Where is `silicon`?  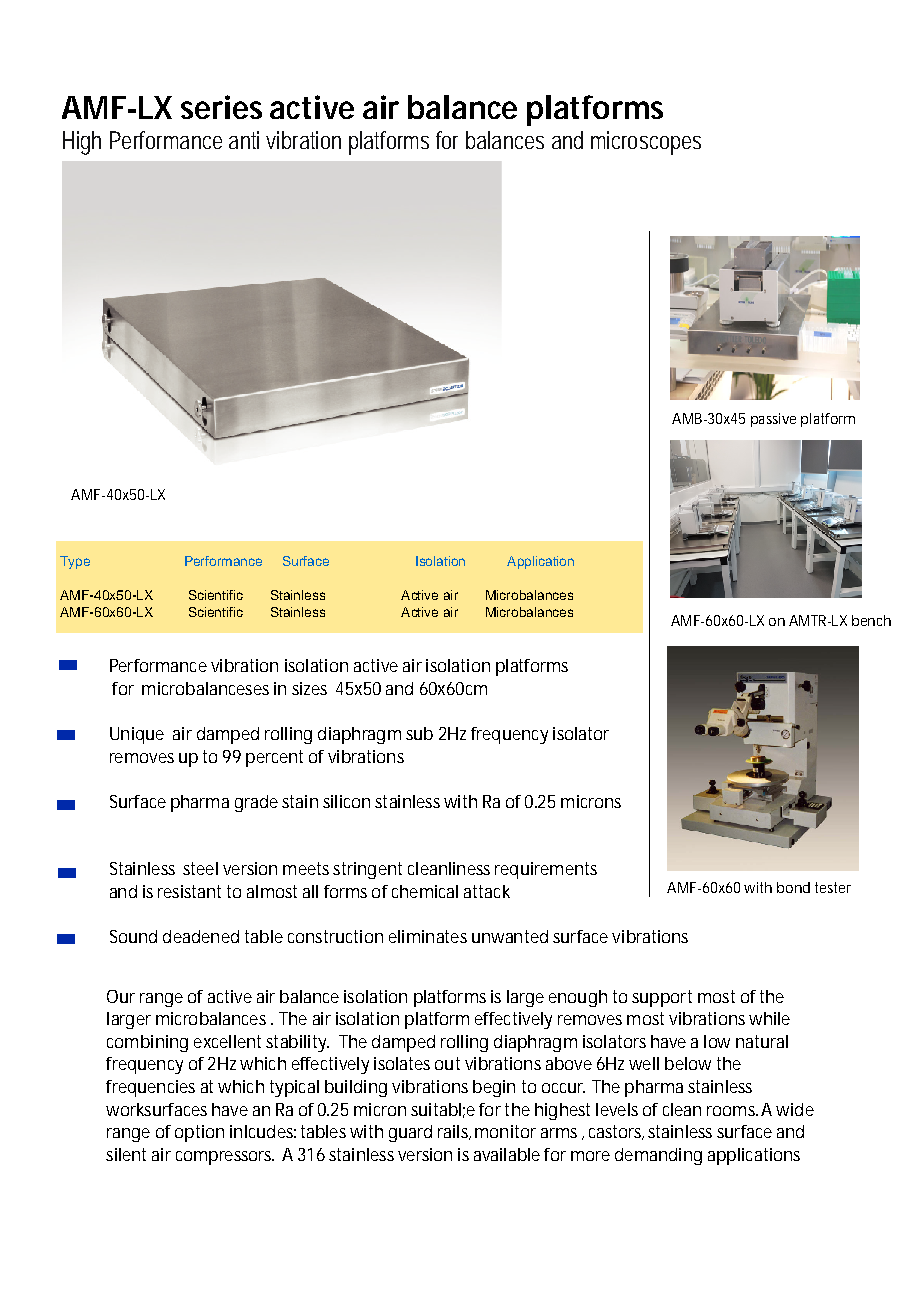
silicon is located at coordinates (346, 801).
